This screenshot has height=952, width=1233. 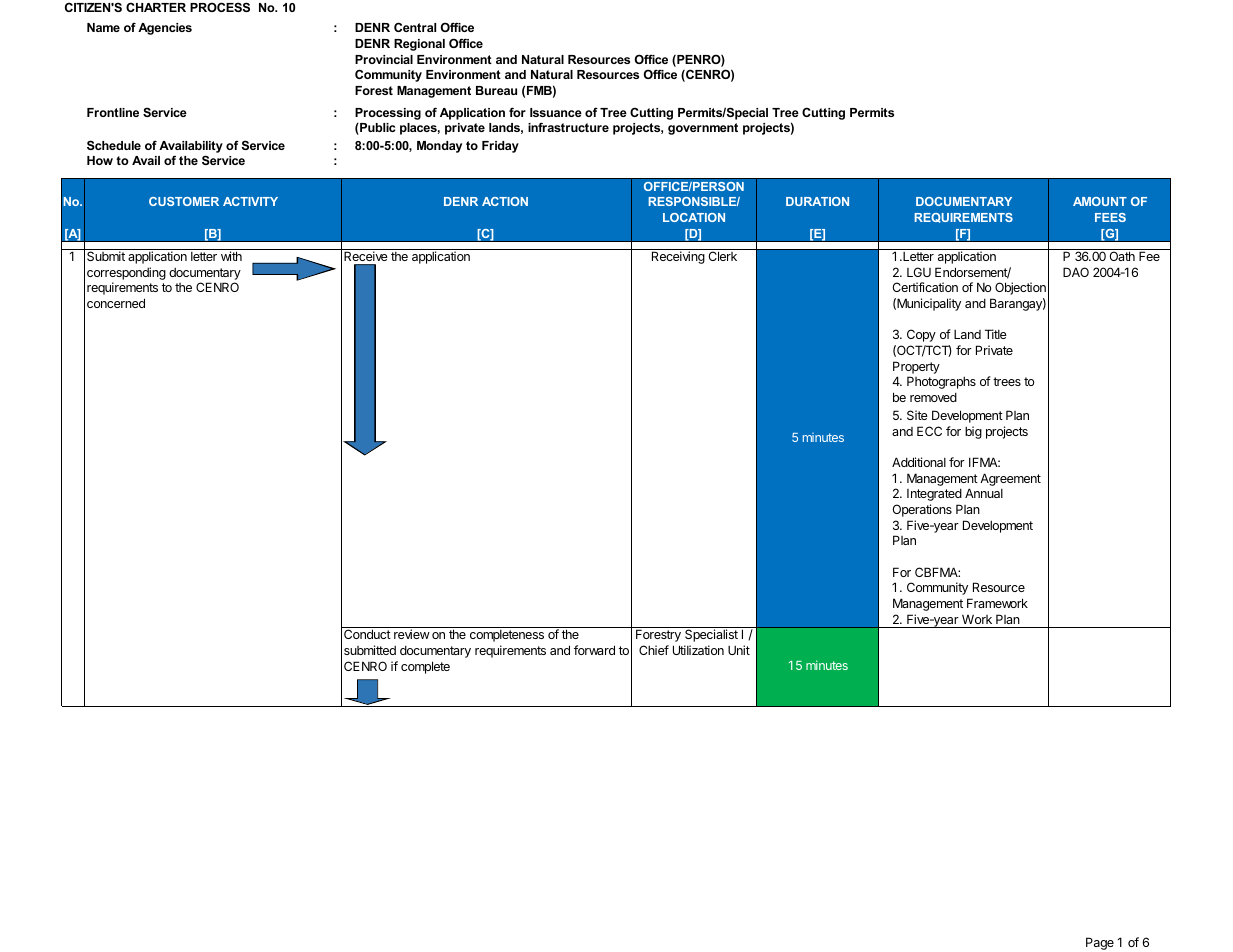 What do you see at coordinates (919, 462) in the screenshot?
I see `Additional` at bounding box center [919, 462].
